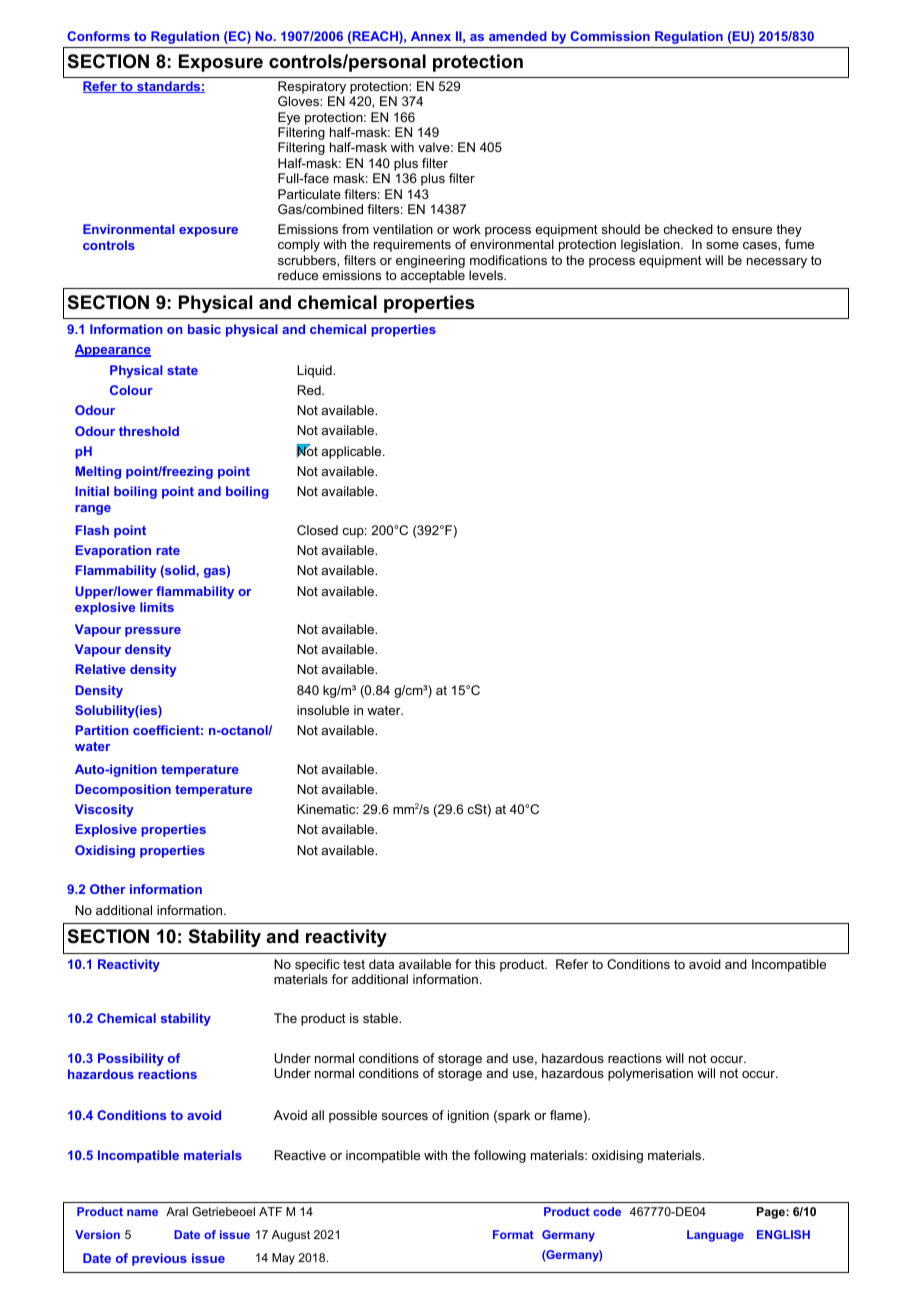  I want to click on Closed, so click(317, 530).
